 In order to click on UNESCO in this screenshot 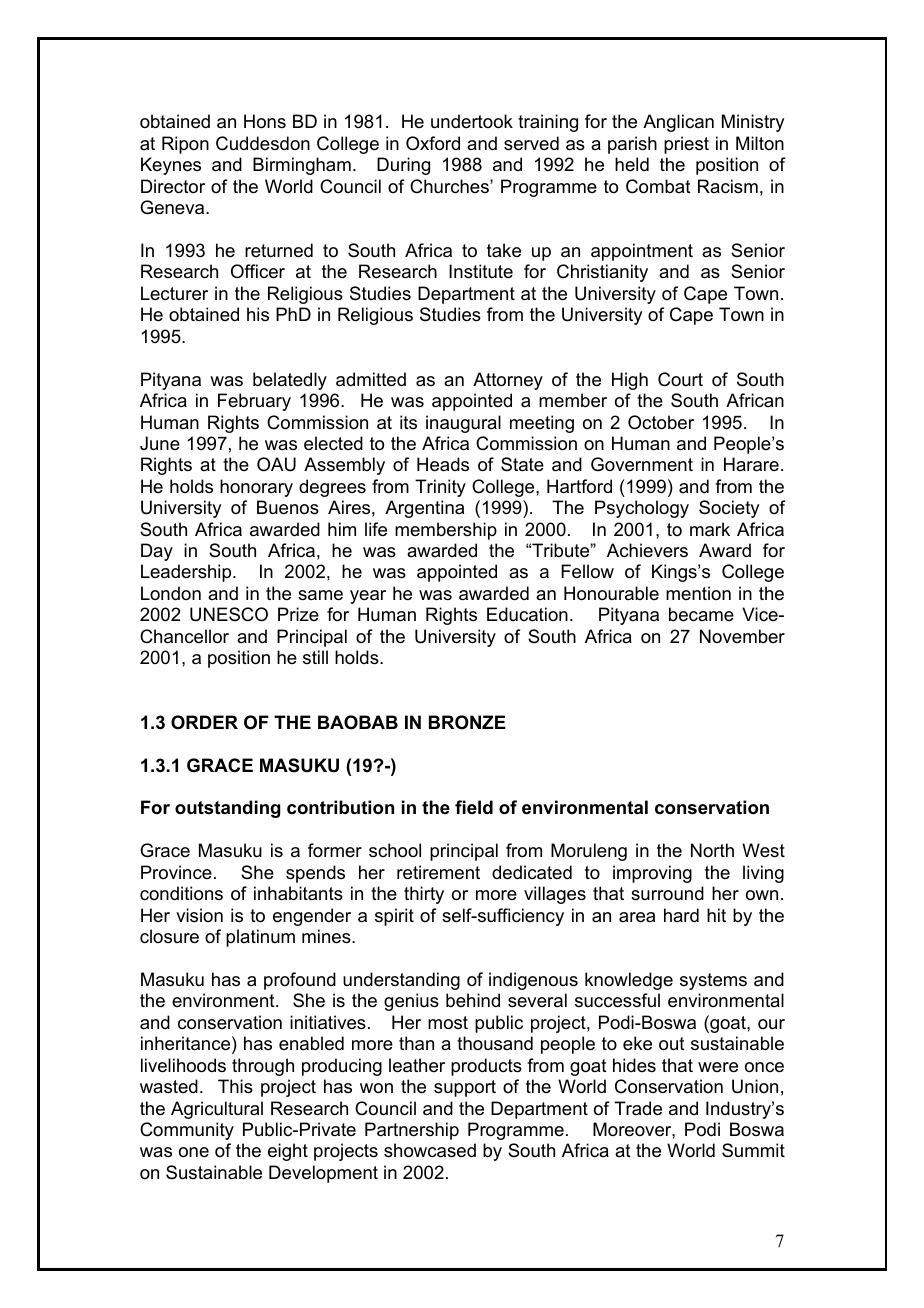, I will do `click(229, 614)`.
